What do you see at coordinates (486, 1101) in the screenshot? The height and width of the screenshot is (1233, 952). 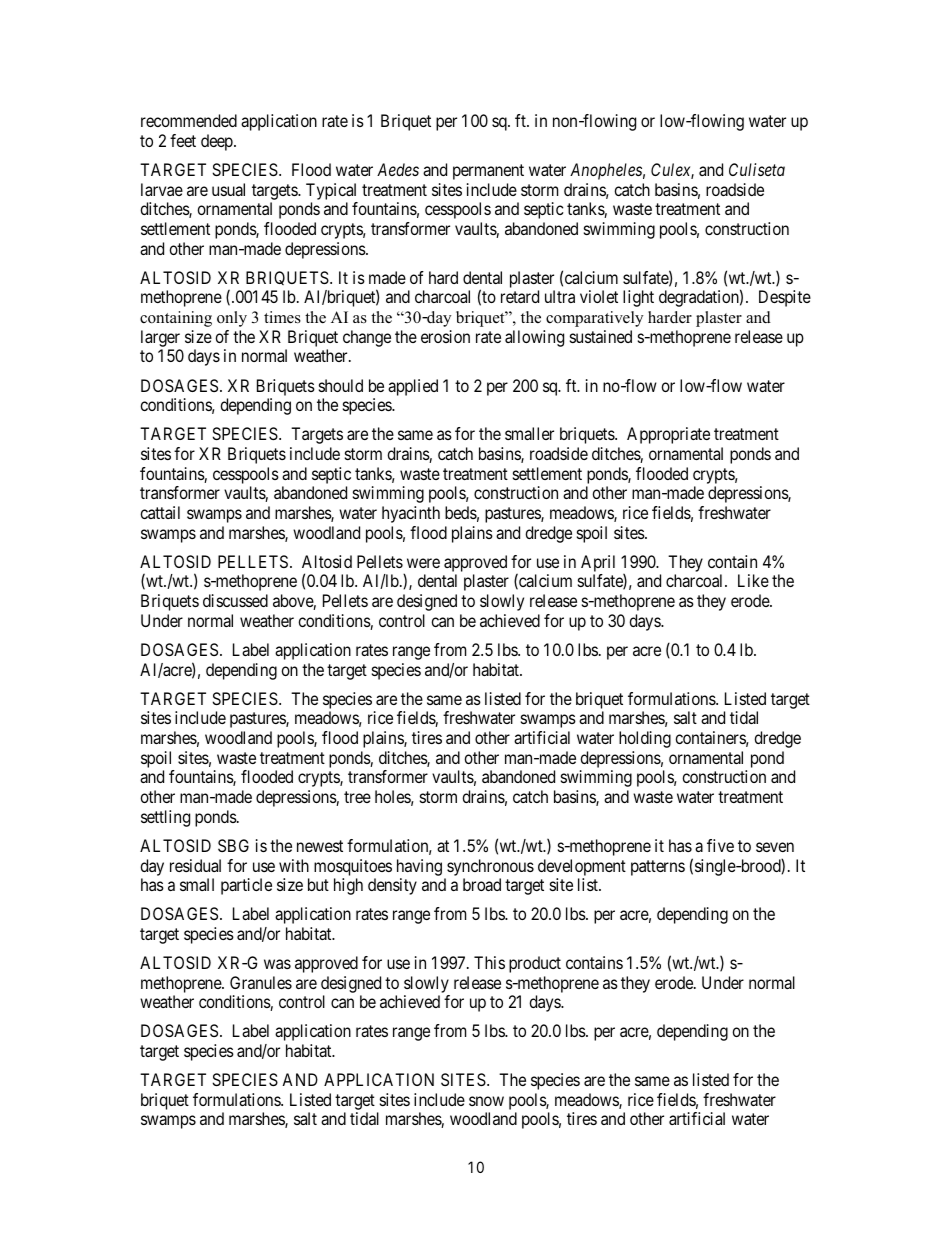 I see `snow` at bounding box center [486, 1101].
